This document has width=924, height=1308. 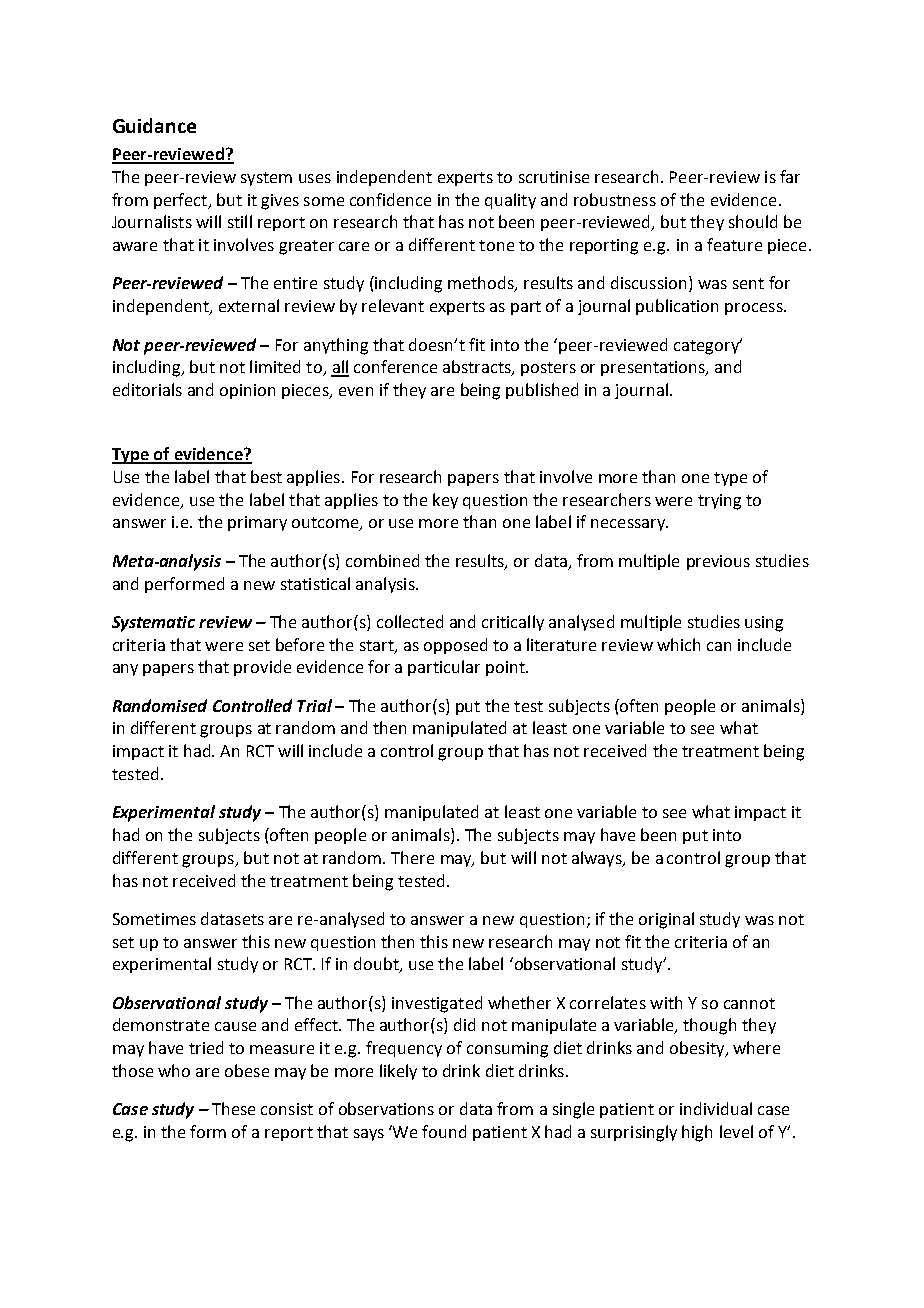 I want to click on far, so click(x=790, y=176).
